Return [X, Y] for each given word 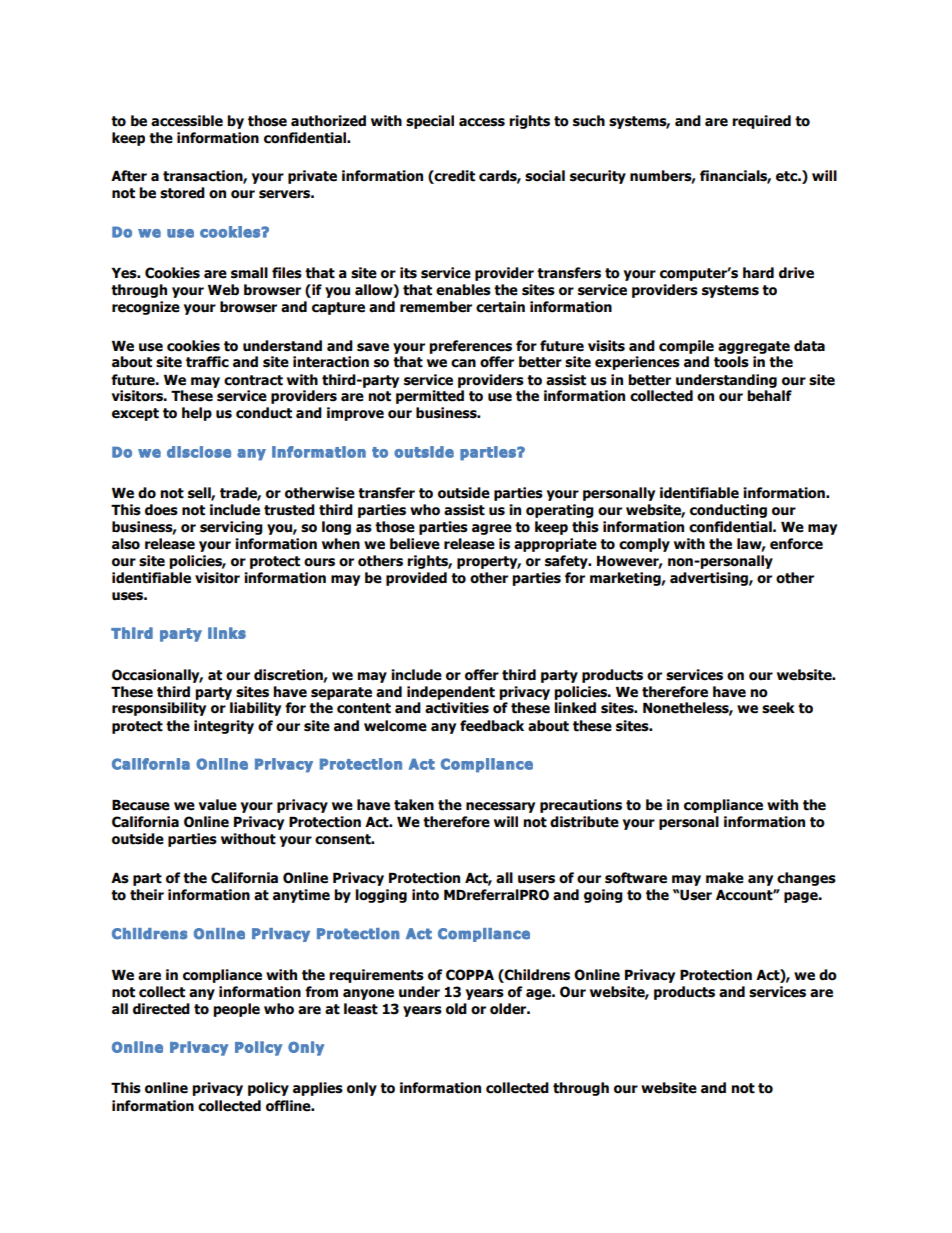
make [725, 878]
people [236, 1010]
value [218, 805]
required [761, 122]
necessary [500, 807]
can [463, 363]
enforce [796, 544]
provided [416, 579]
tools [731, 362]
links [227, 633]
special [430, 122]
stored [182, 193]
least [361, 1009]
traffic [207, 362]
